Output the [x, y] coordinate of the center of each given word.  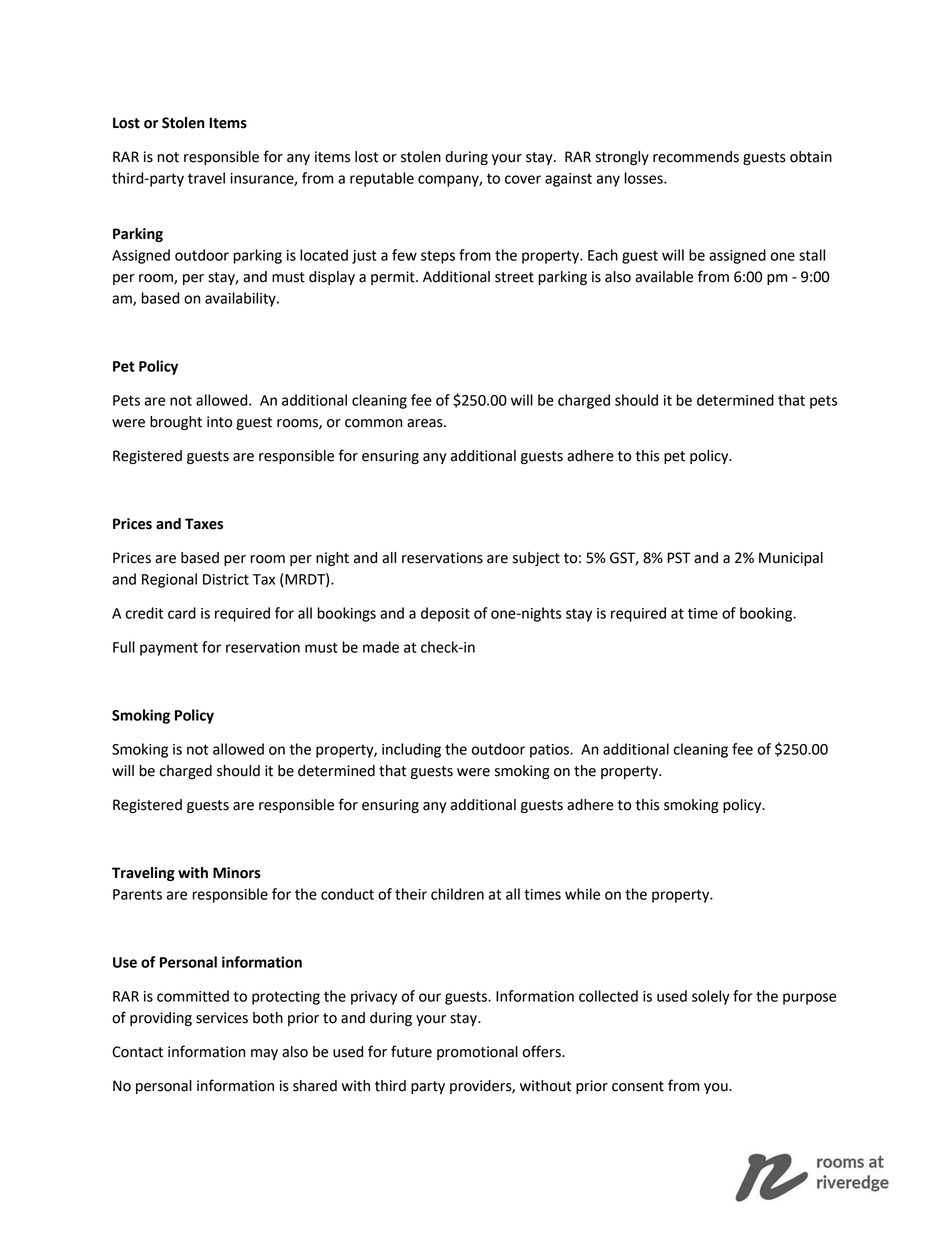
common [373, 423]
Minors [237, 873]
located [324, 255]
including [411, 750]
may [264, 1054]
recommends [696, 157]
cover [523, 179]
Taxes [204, 524]
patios [550, 751]
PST [679, 558]
